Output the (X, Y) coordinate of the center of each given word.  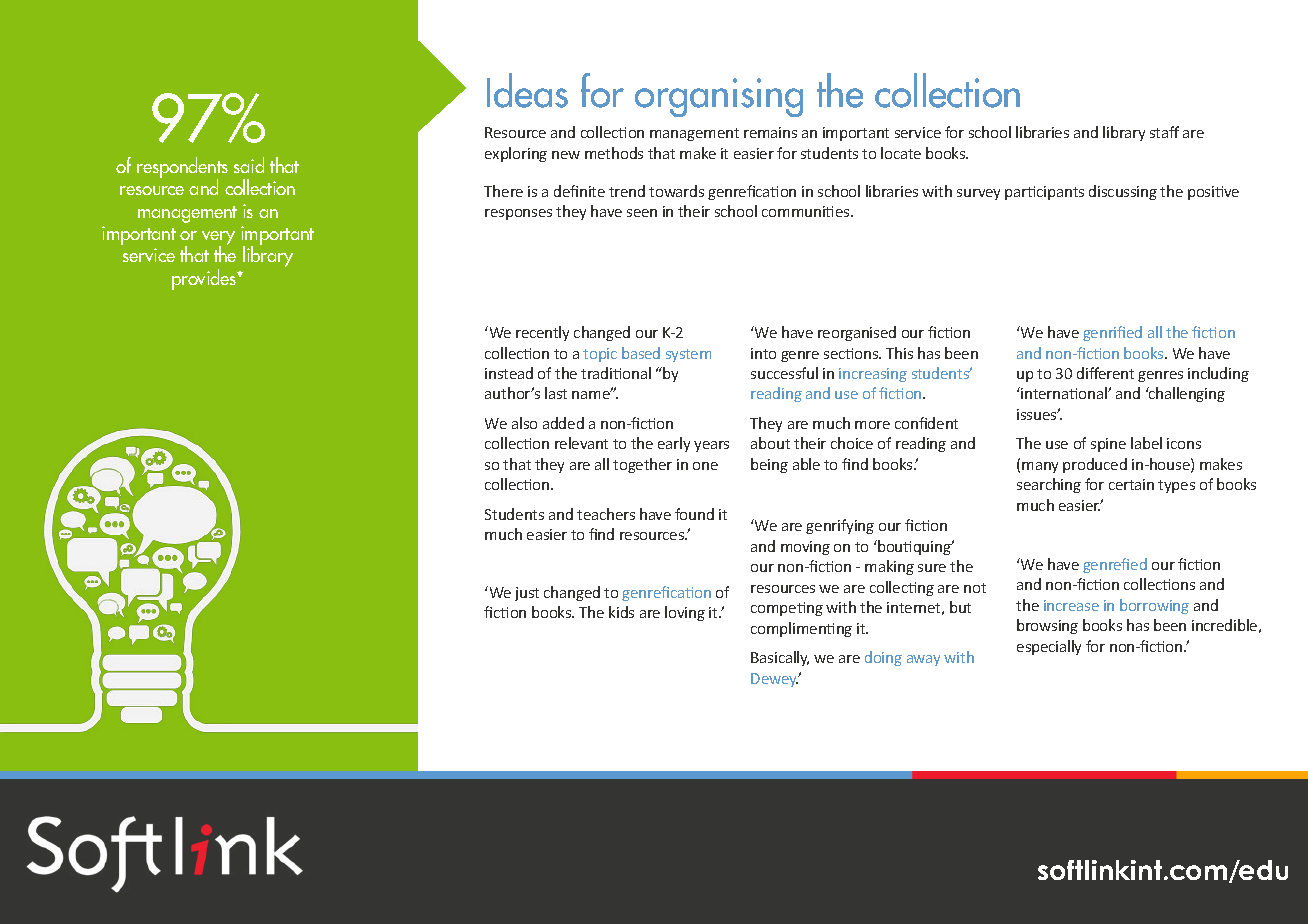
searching (1049, 485)
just (527, 594)
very (218, 239)
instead (509, 373)
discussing (1123, 192)
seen (642, 213)
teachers (606, 514)
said (249, 165)
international (1064, 393)
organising (719, 97)
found (694, 514)
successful (784, 373)
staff (1164, 132)
